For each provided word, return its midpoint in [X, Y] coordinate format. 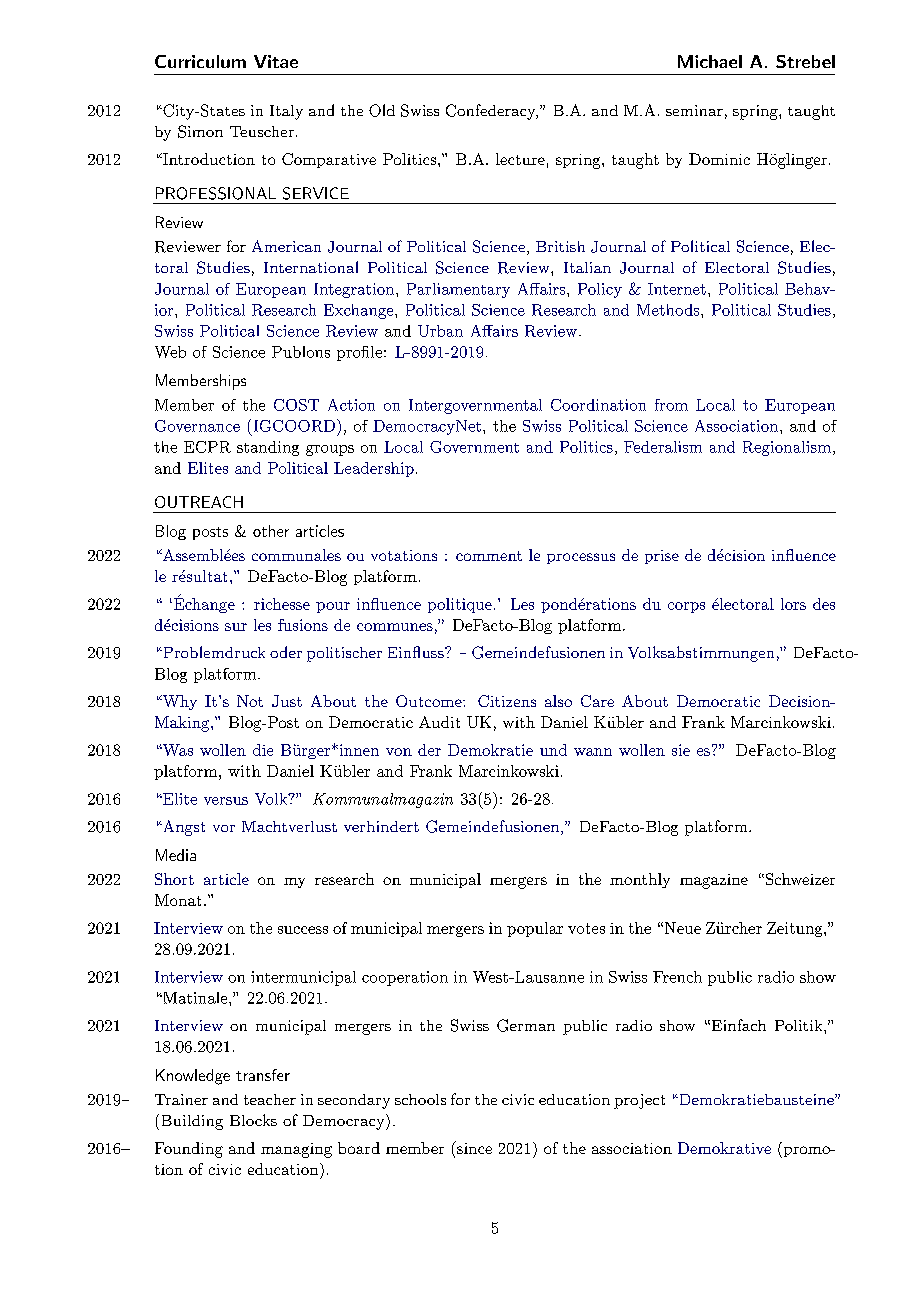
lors [793, 604]
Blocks [253, 1120]
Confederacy [492, 112]
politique [460, 605]
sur [236, 627]
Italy [286, 112]
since [473, 1147]
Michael [710, 61]
